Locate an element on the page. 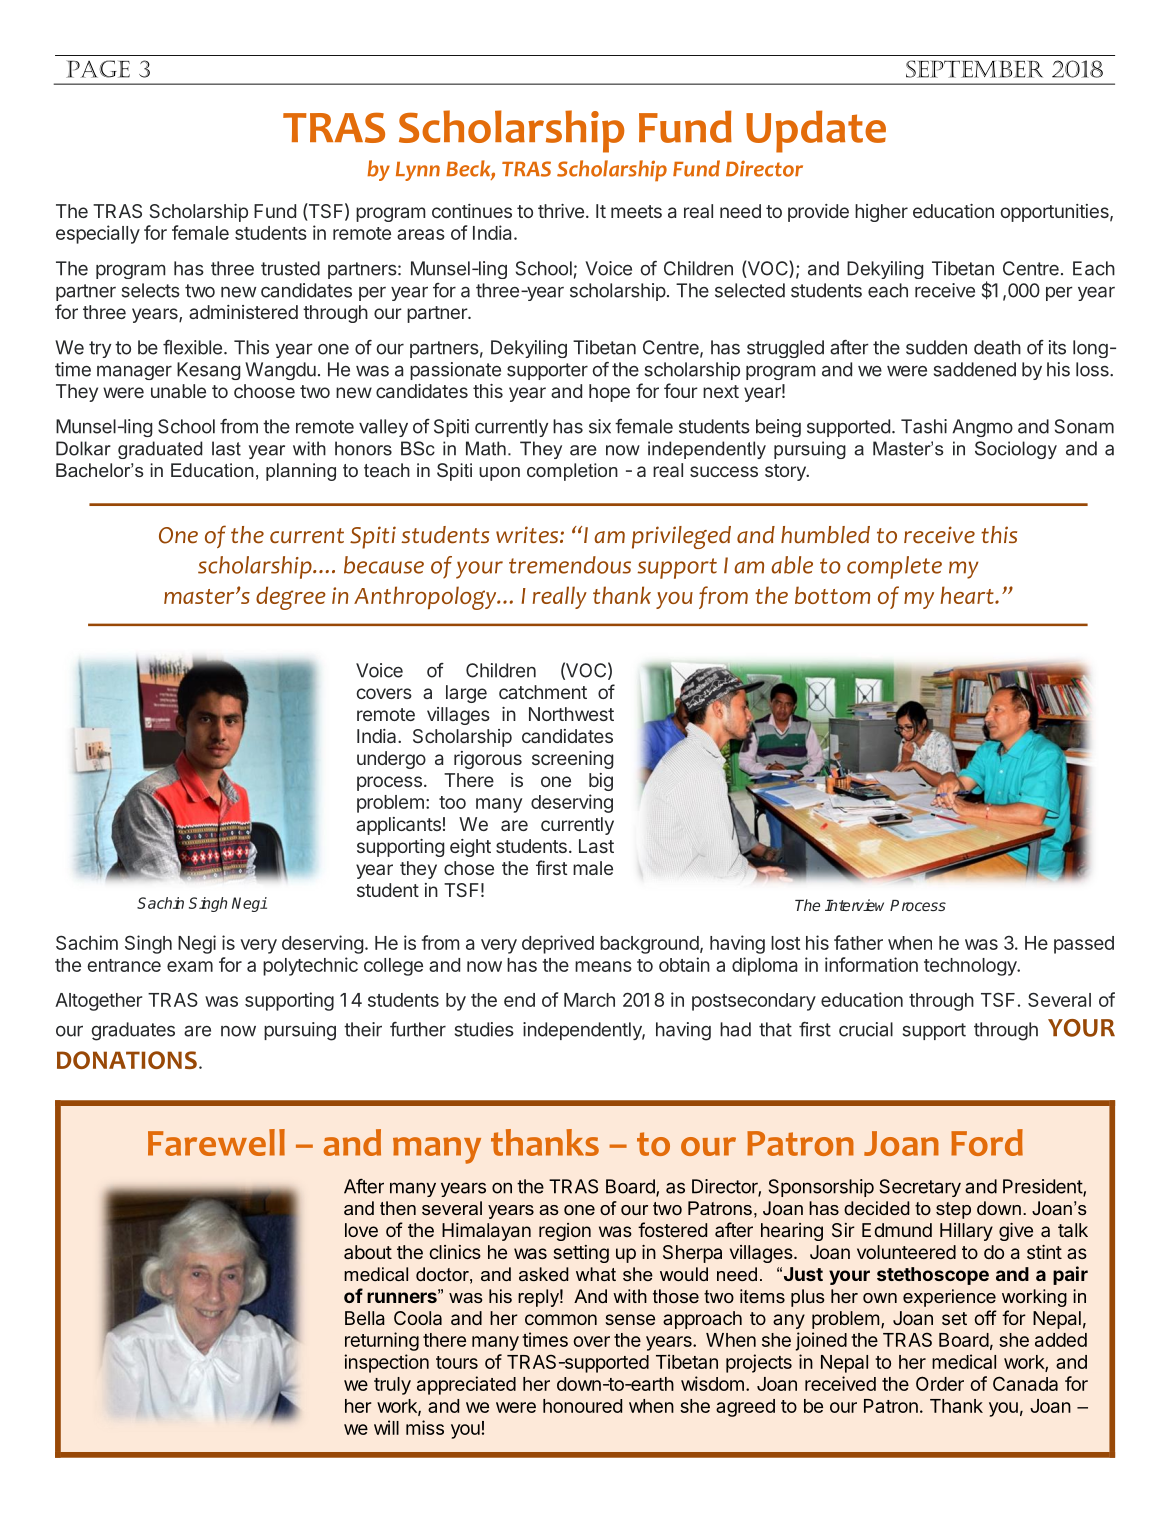 This page has width=1170, height=1513. deprived is located at coordinates (558, 944).
